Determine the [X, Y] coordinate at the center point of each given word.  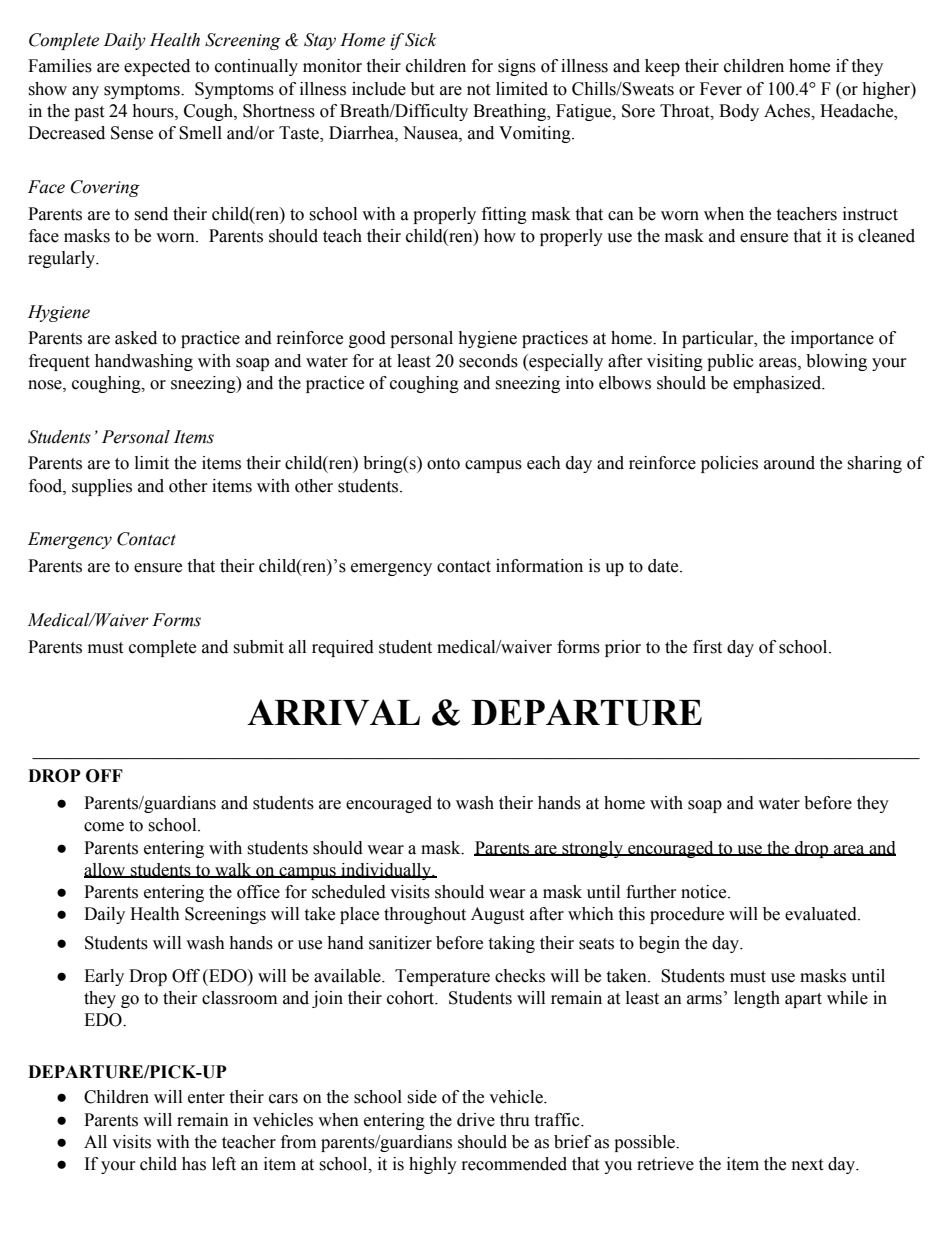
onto [443, 464]
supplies [102, 487]
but [422, 89]
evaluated [822, 914]
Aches [788, 111]
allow [106, 870]
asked [136, 338]
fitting [504, 215]
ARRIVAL [333, 712]
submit [258, 647]
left [224, 1164]
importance [832, 339]
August [497, 915]
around [789, 463]
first [707, 647]
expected [157, 67]
